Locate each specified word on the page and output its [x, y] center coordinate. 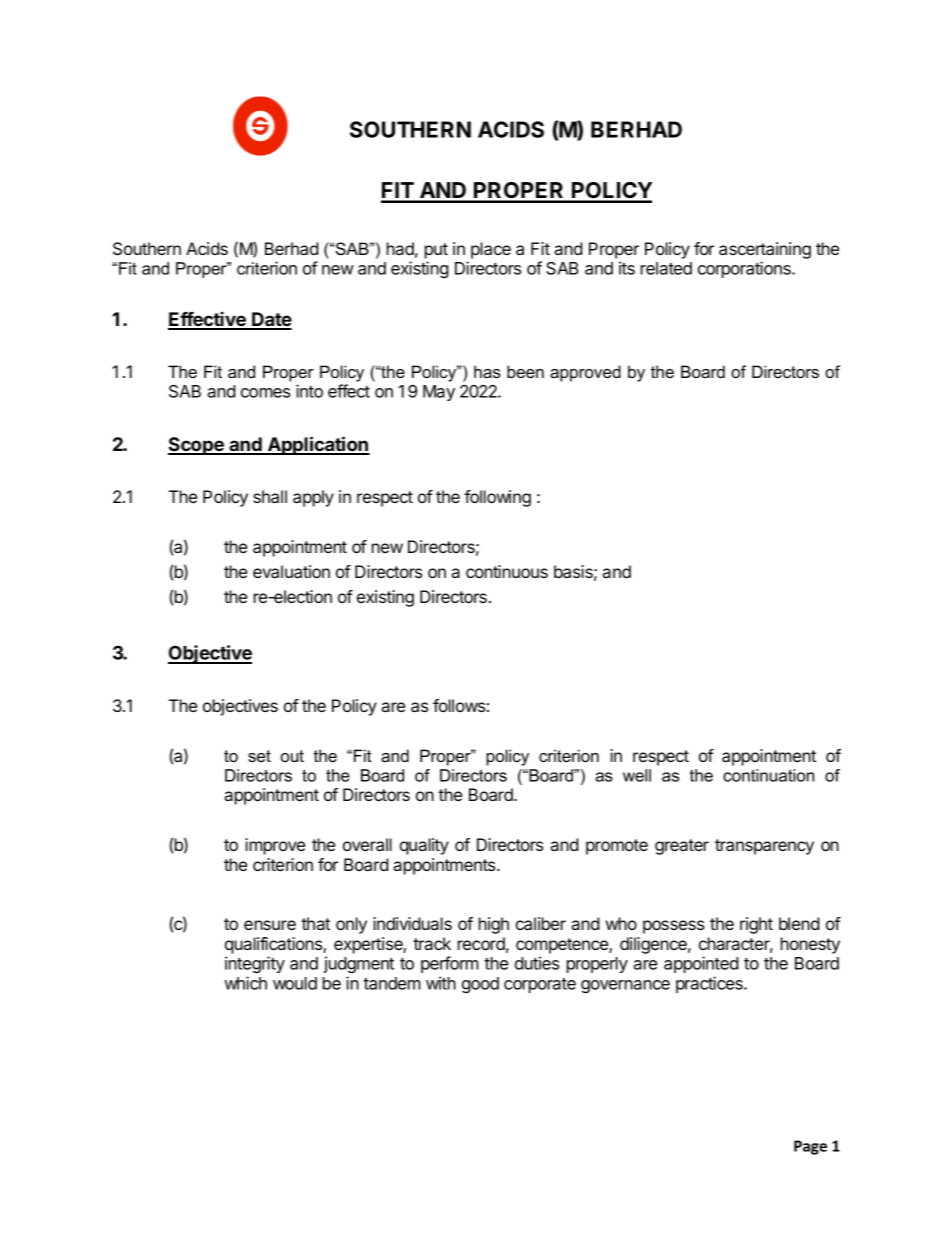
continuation [768, 775]
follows [459, 705]
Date [271, 320]
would [295, 983]
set [259, 756]
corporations [745, 269]
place [491, 250]
